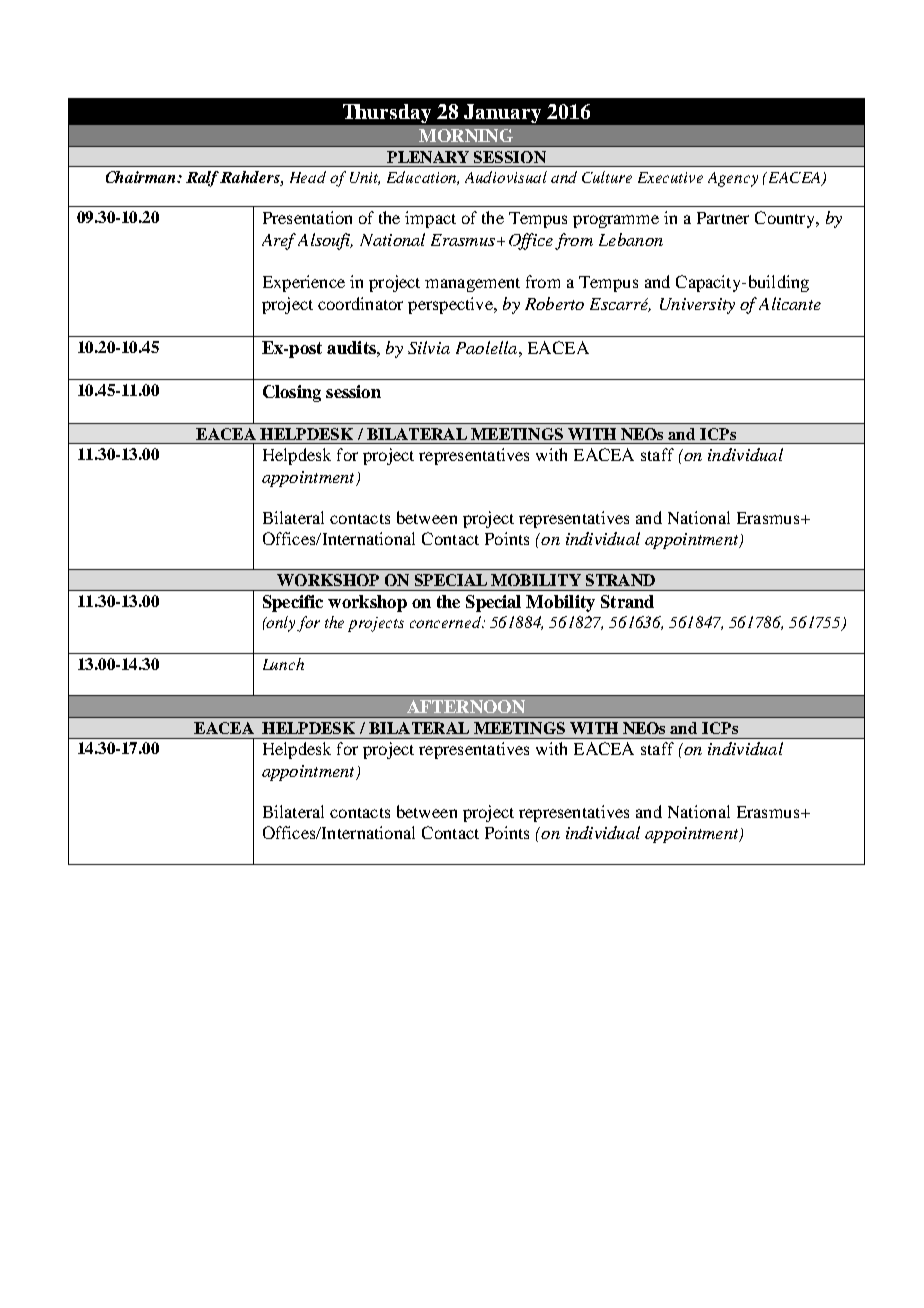 The image size is (924, 1308). What do you see at coordinates (466, 135) in the screenshot?
I see `MORNING` at bounding box center [466, 135].
